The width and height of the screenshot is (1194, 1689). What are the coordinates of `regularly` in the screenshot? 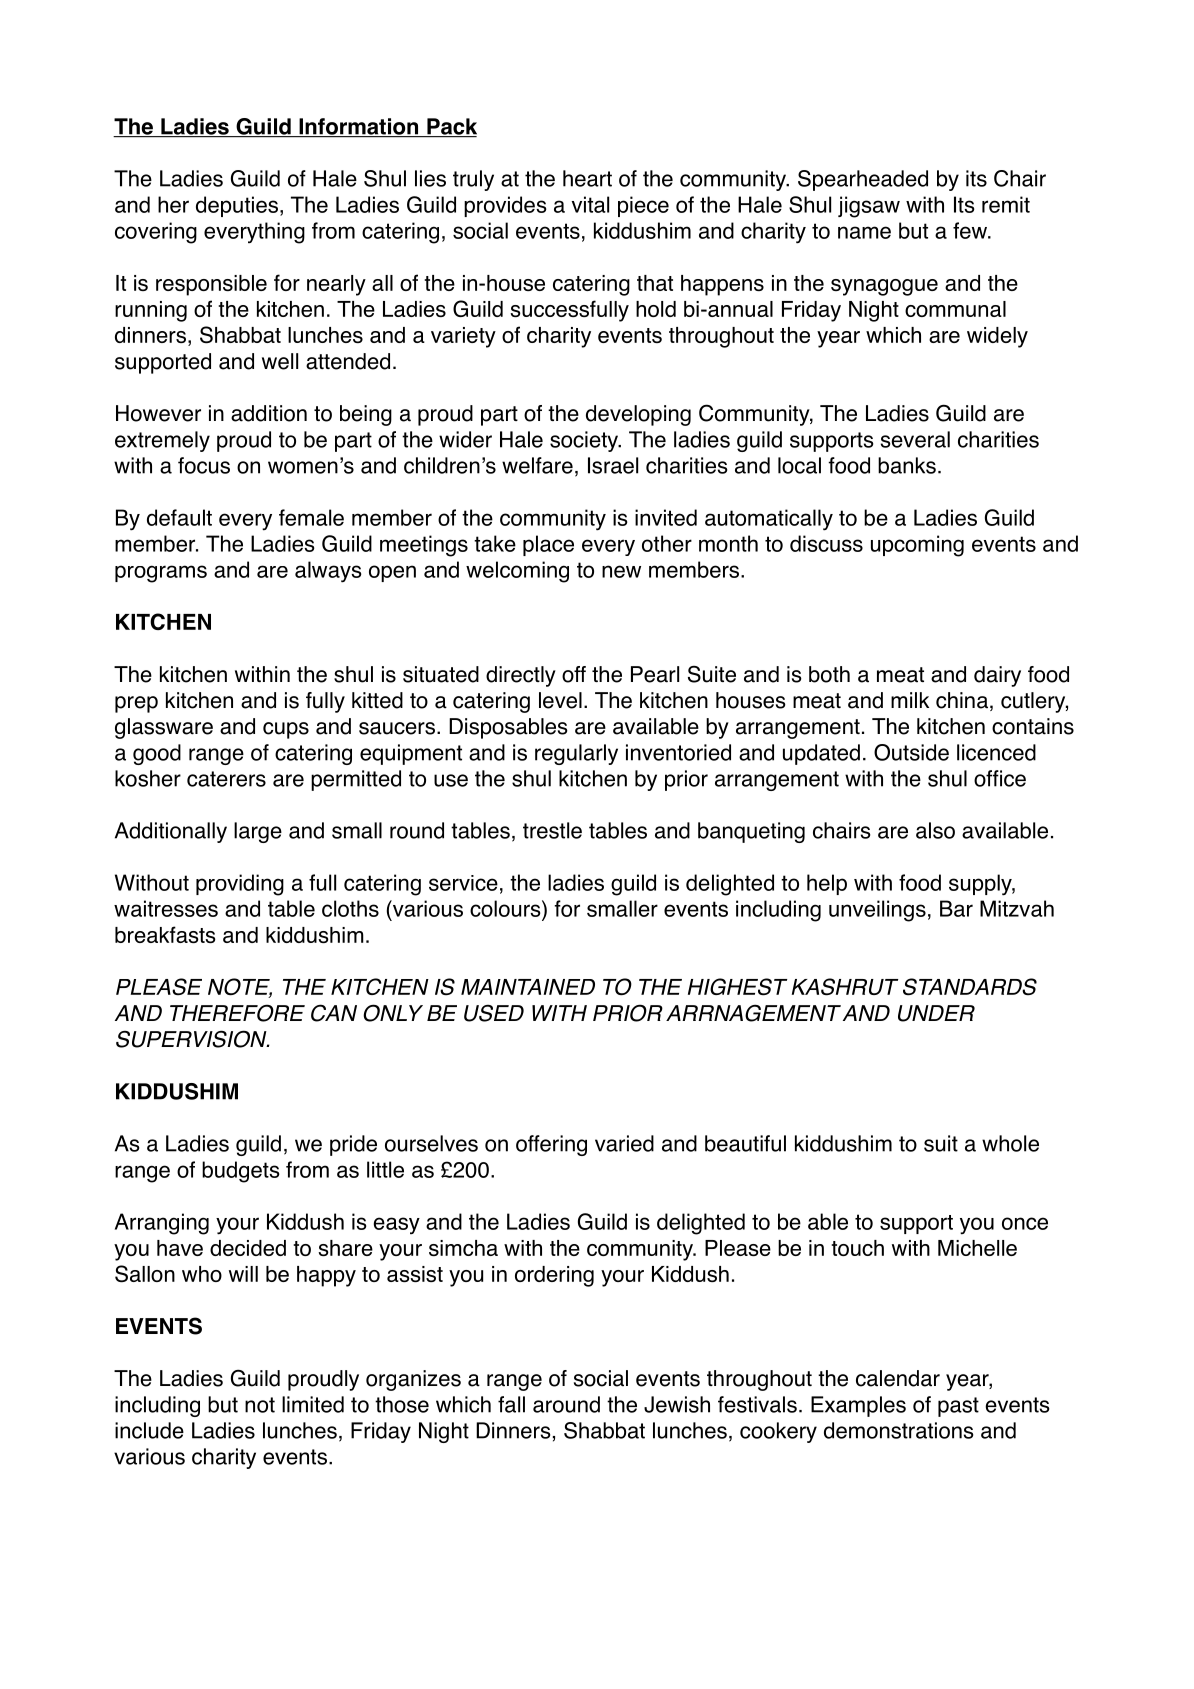 It's located at (576, 754).
